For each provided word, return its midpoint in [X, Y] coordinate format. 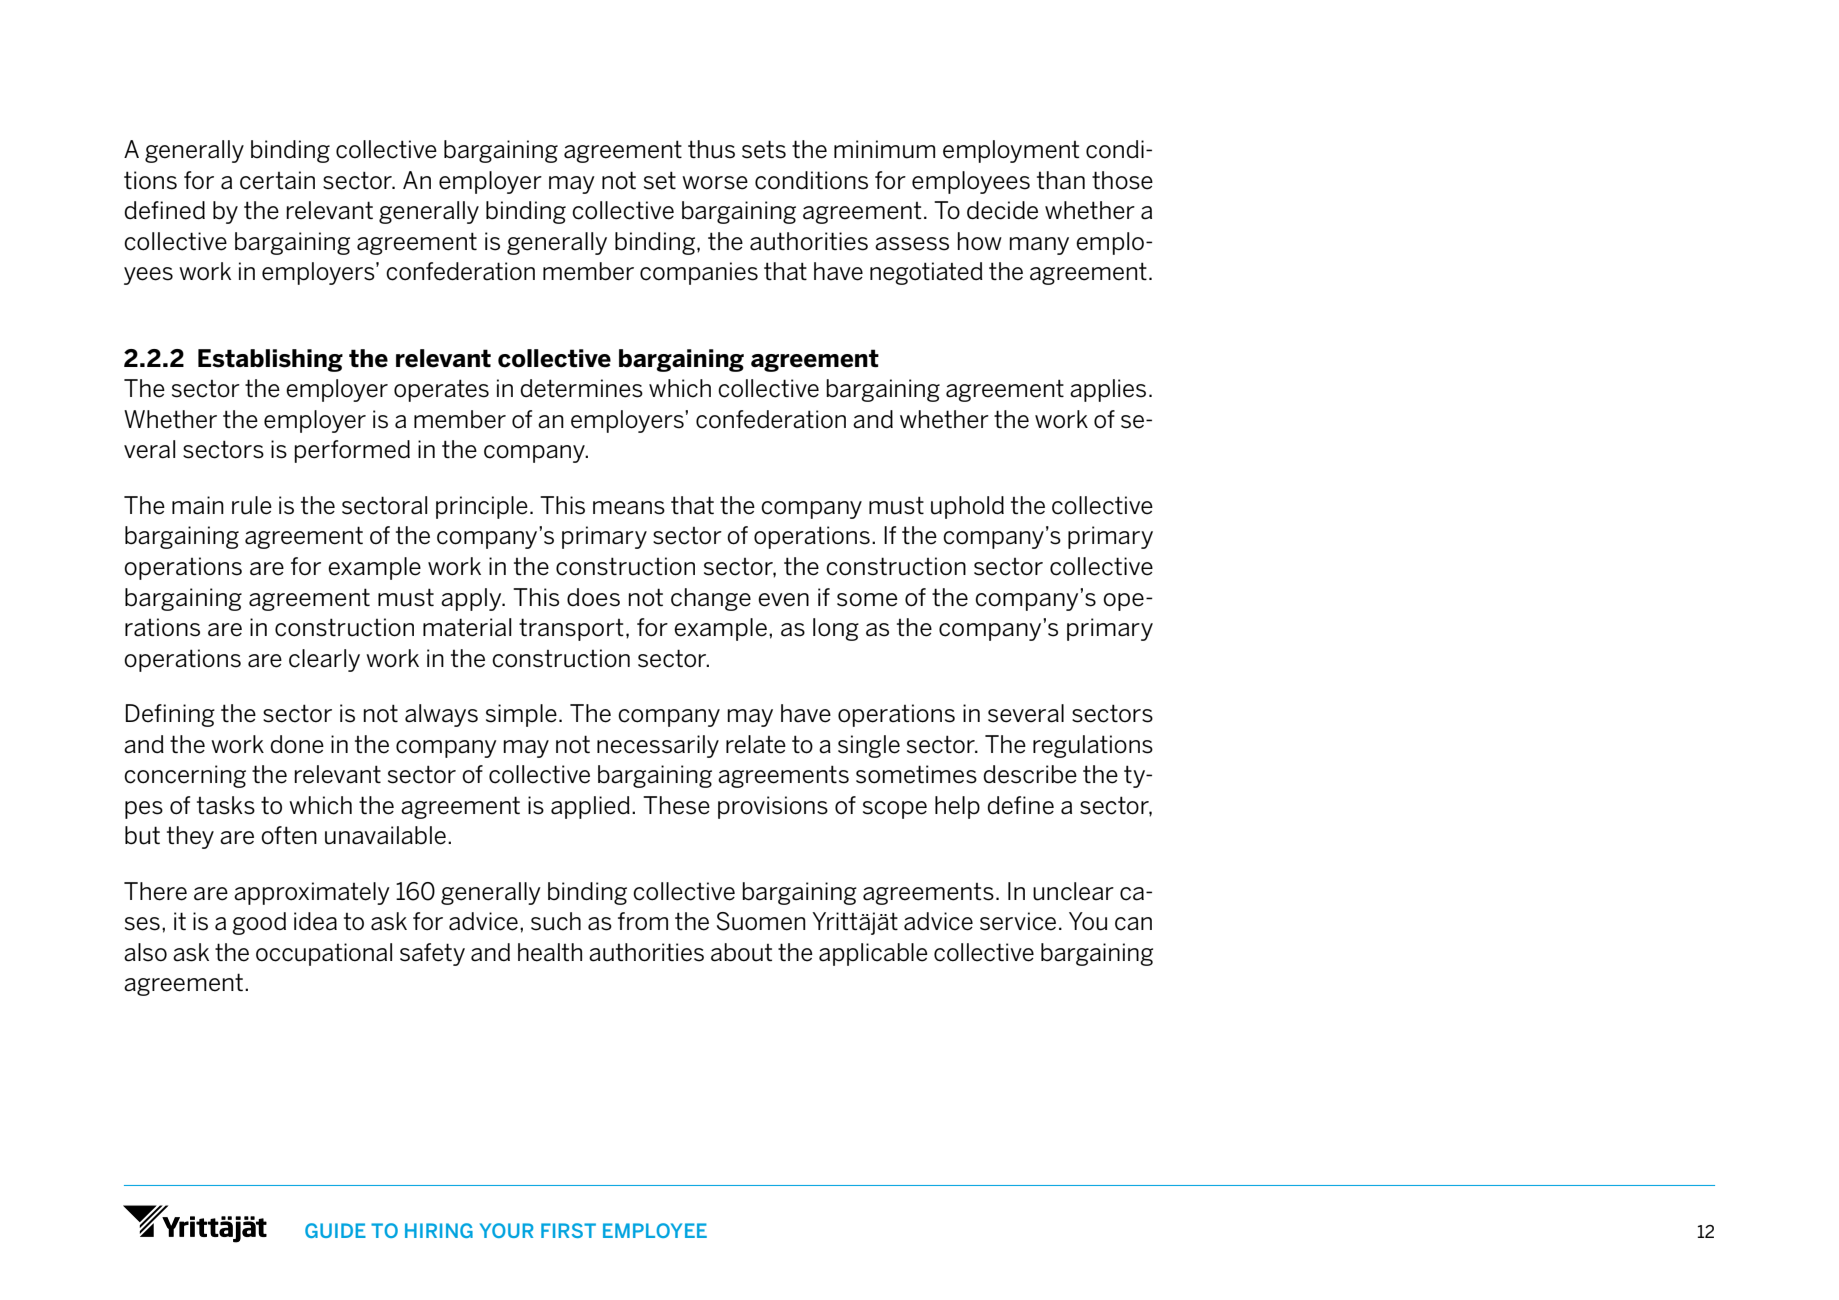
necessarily [658, 746]
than [1061, 180]
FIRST [568, 1230]
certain [277, 180]
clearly [324, 660]
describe [1030, 774]
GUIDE [335, 1230]
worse [715, 183]
